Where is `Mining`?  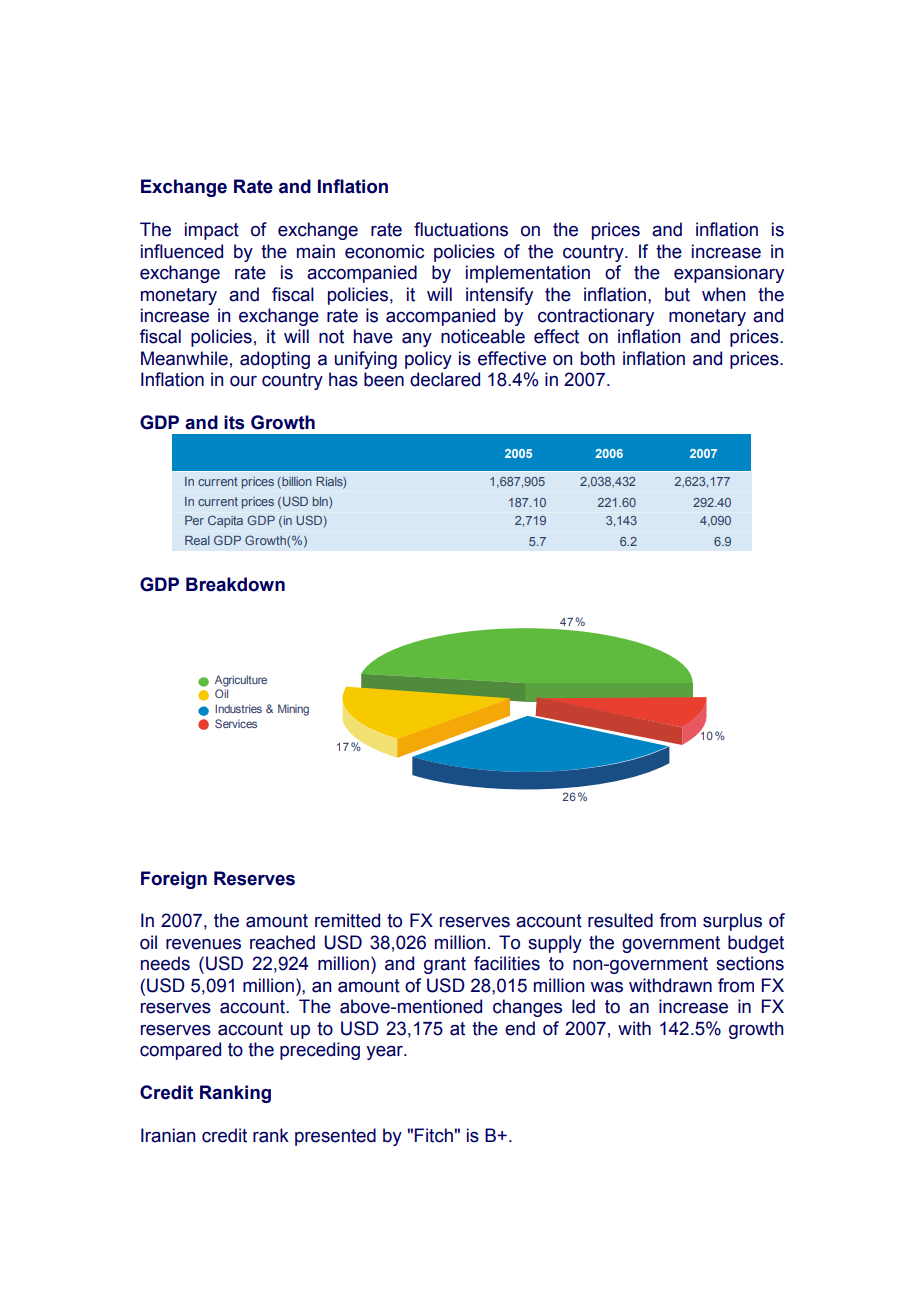
Mining is located at coordinates (293, 710).
